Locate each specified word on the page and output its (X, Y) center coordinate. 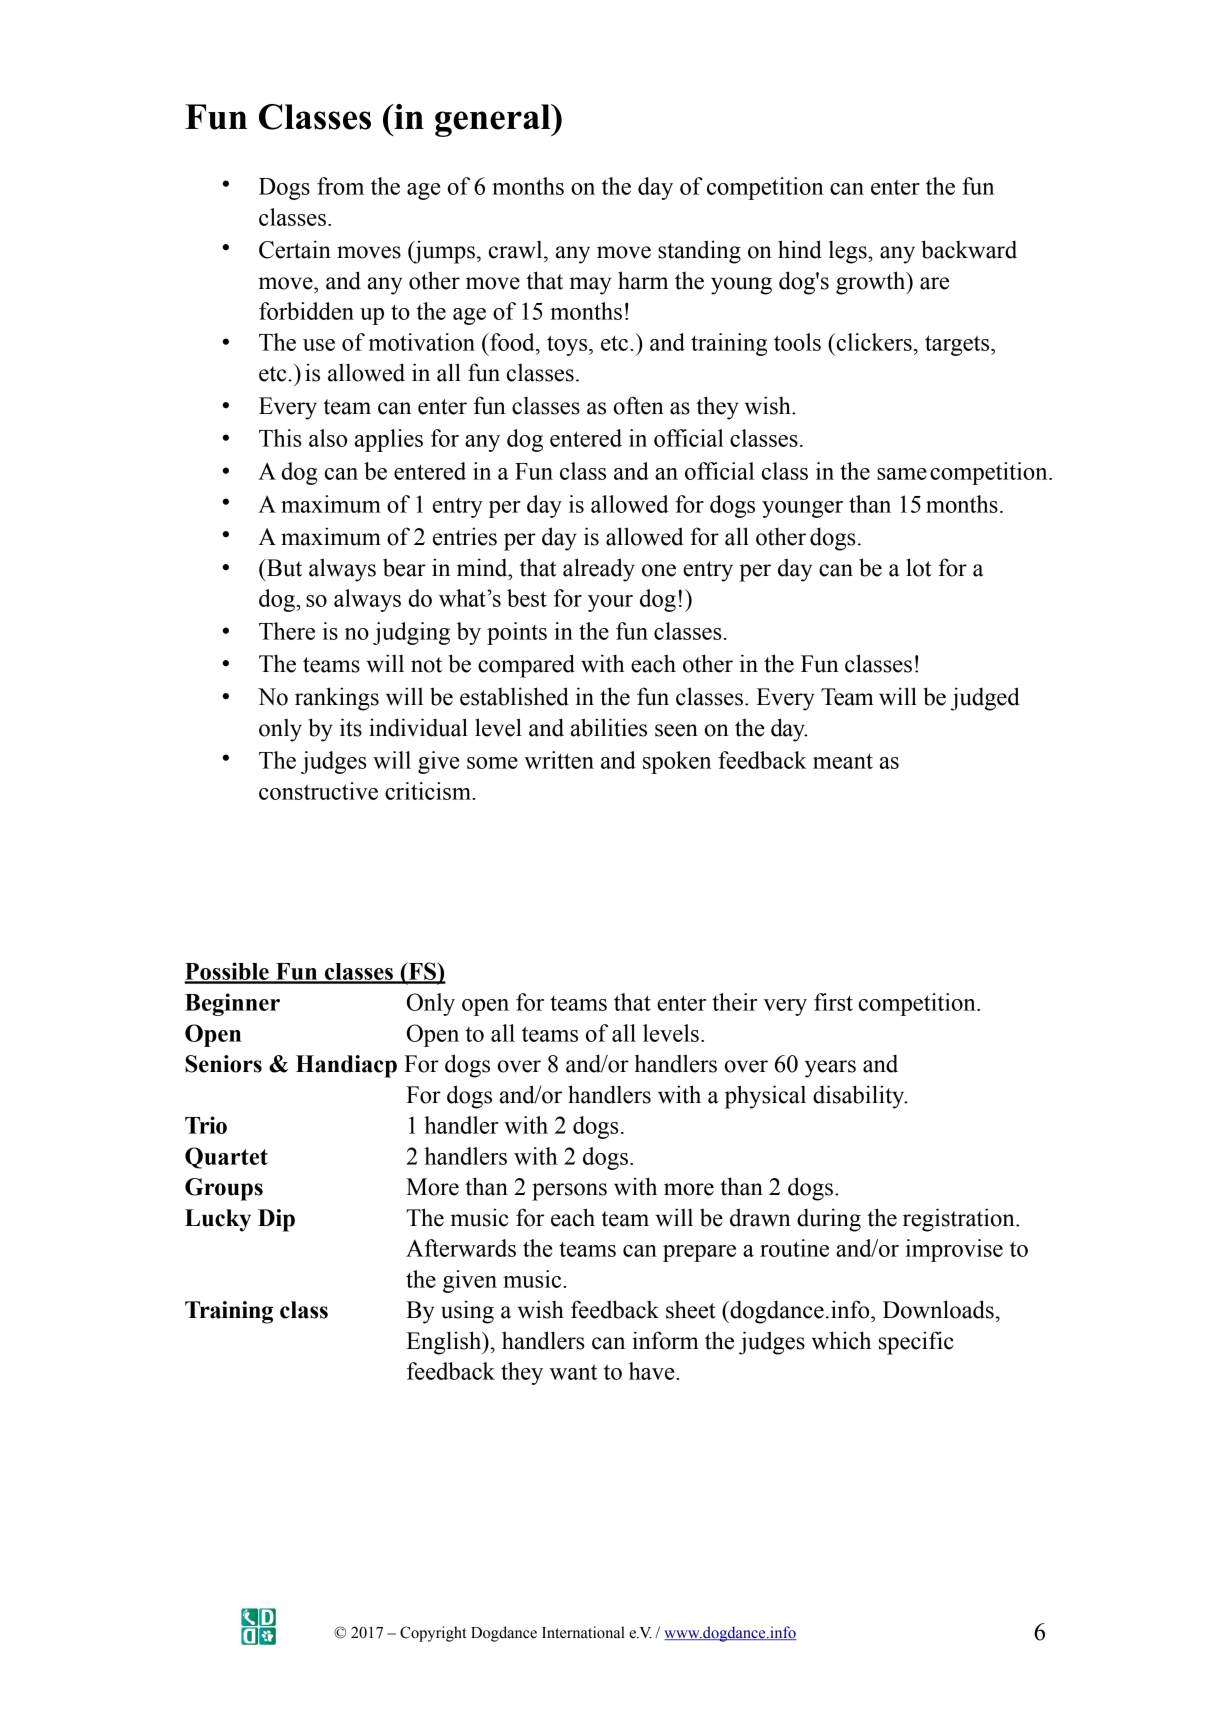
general (494, 120)
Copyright (433, 1634)
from (340, 186)
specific (916, 1343)
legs (849, 252)
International (583, 1632)
